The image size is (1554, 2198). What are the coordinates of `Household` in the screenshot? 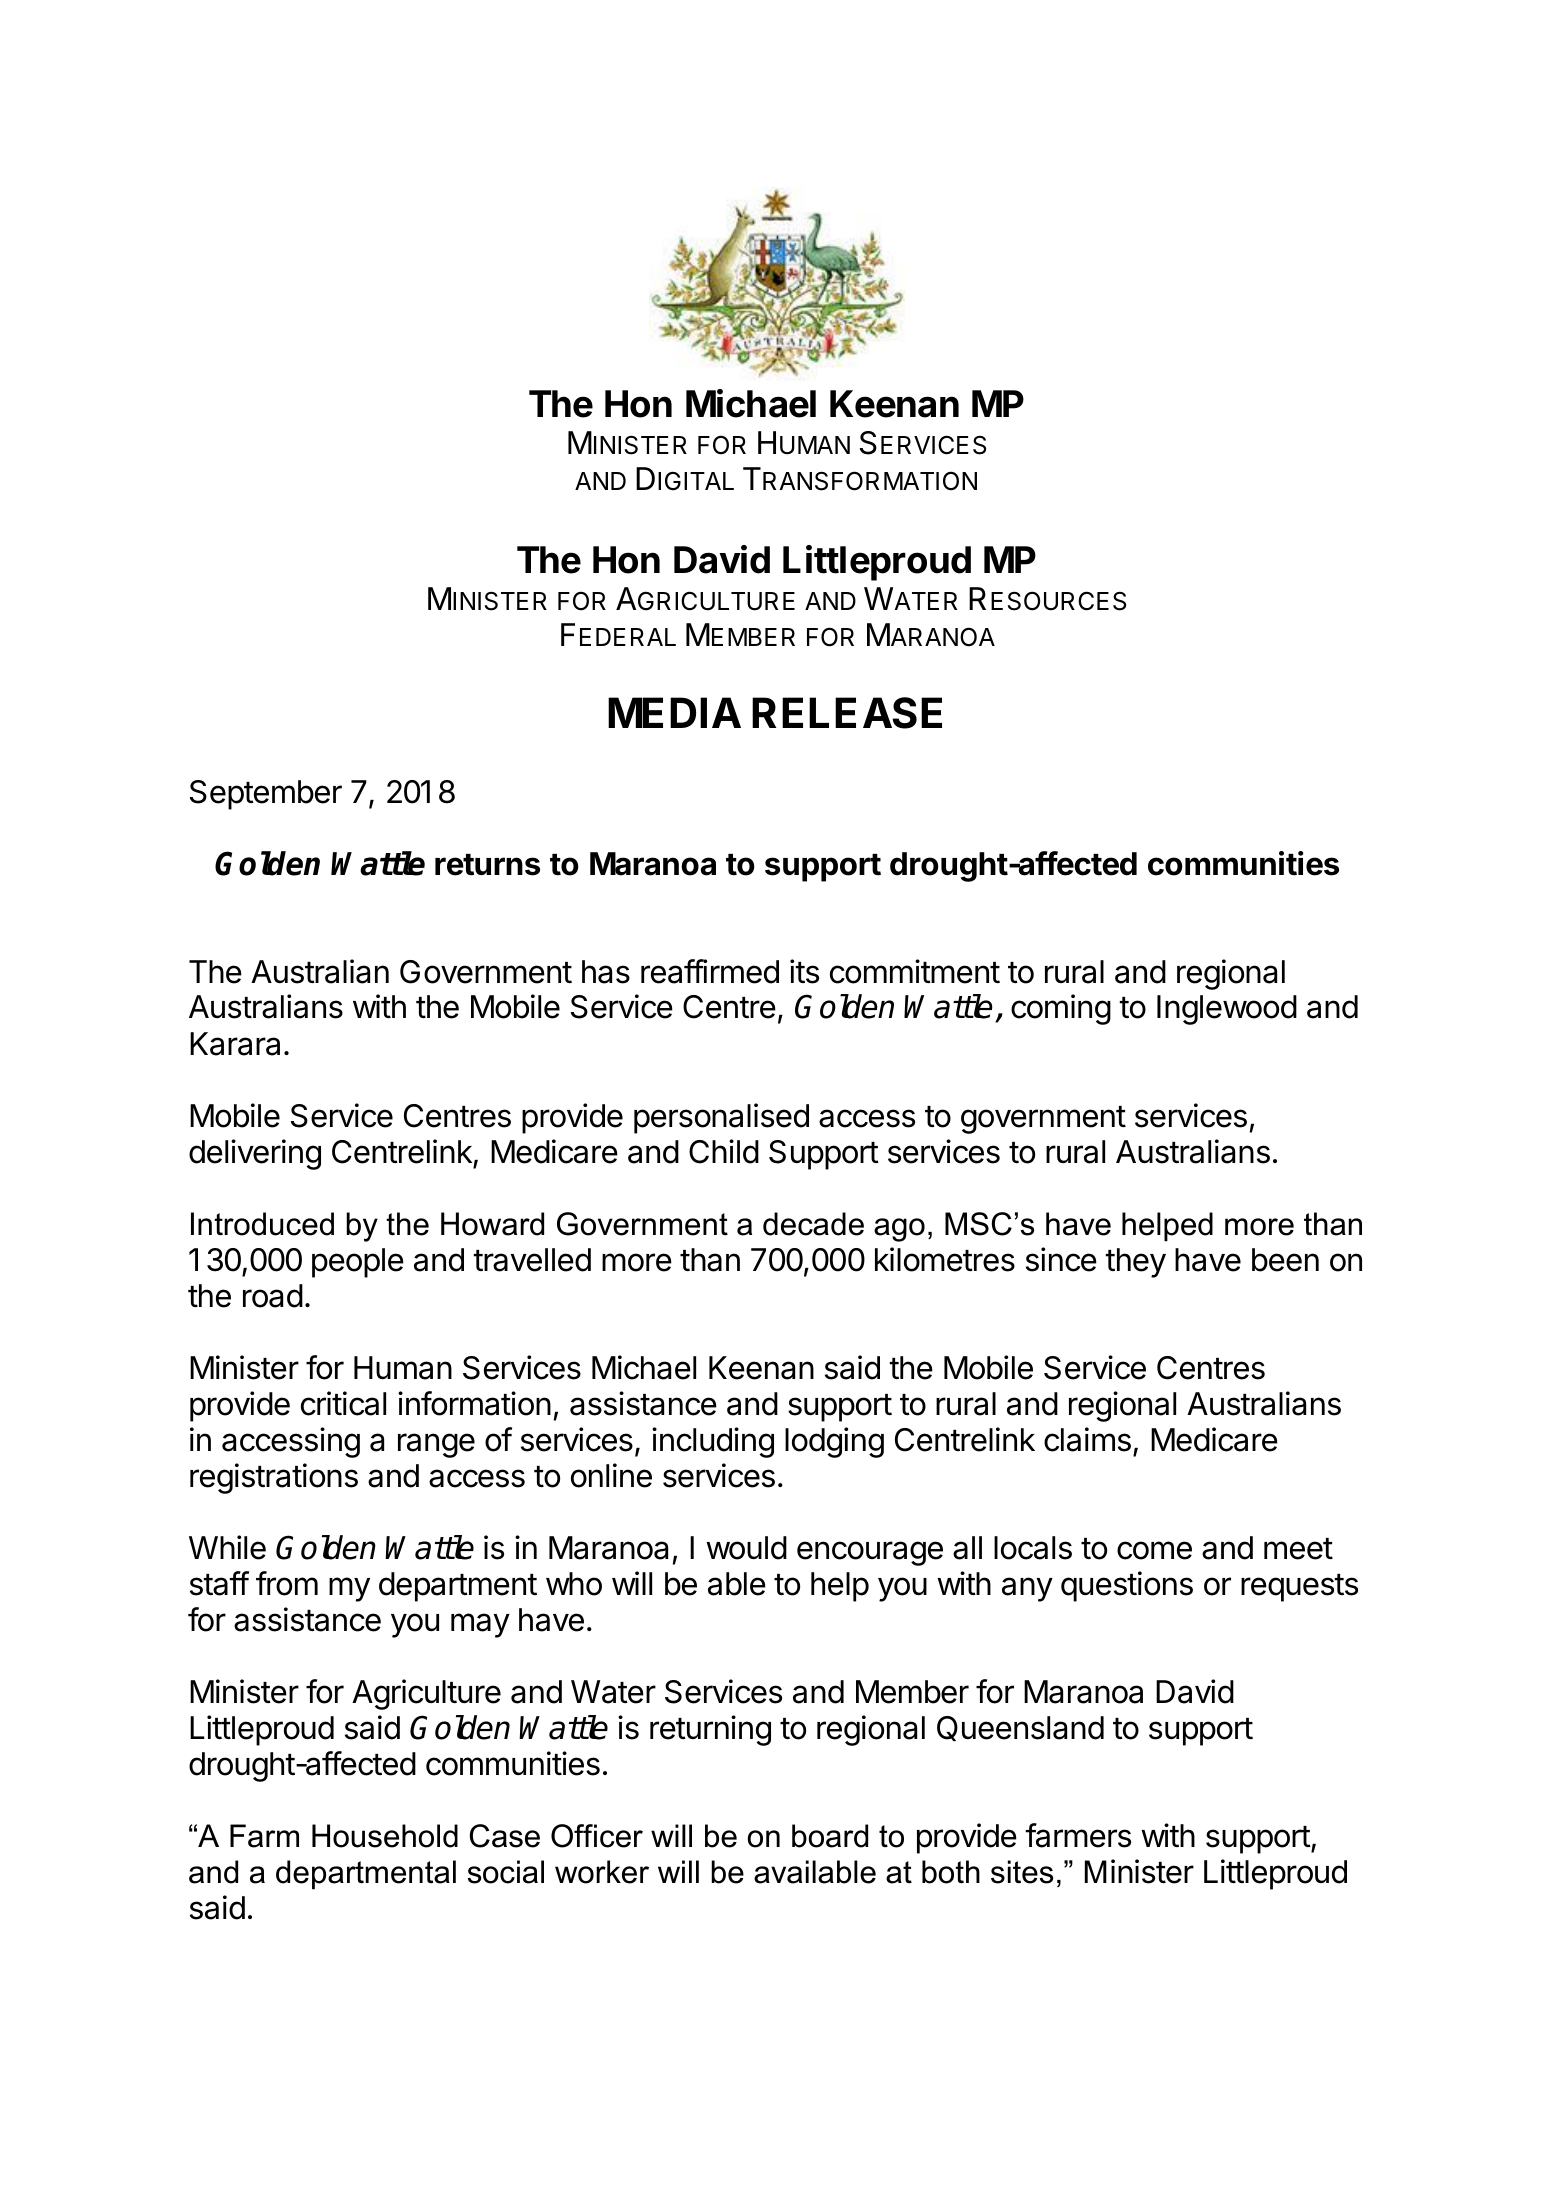 It's located at (385, 1836).
